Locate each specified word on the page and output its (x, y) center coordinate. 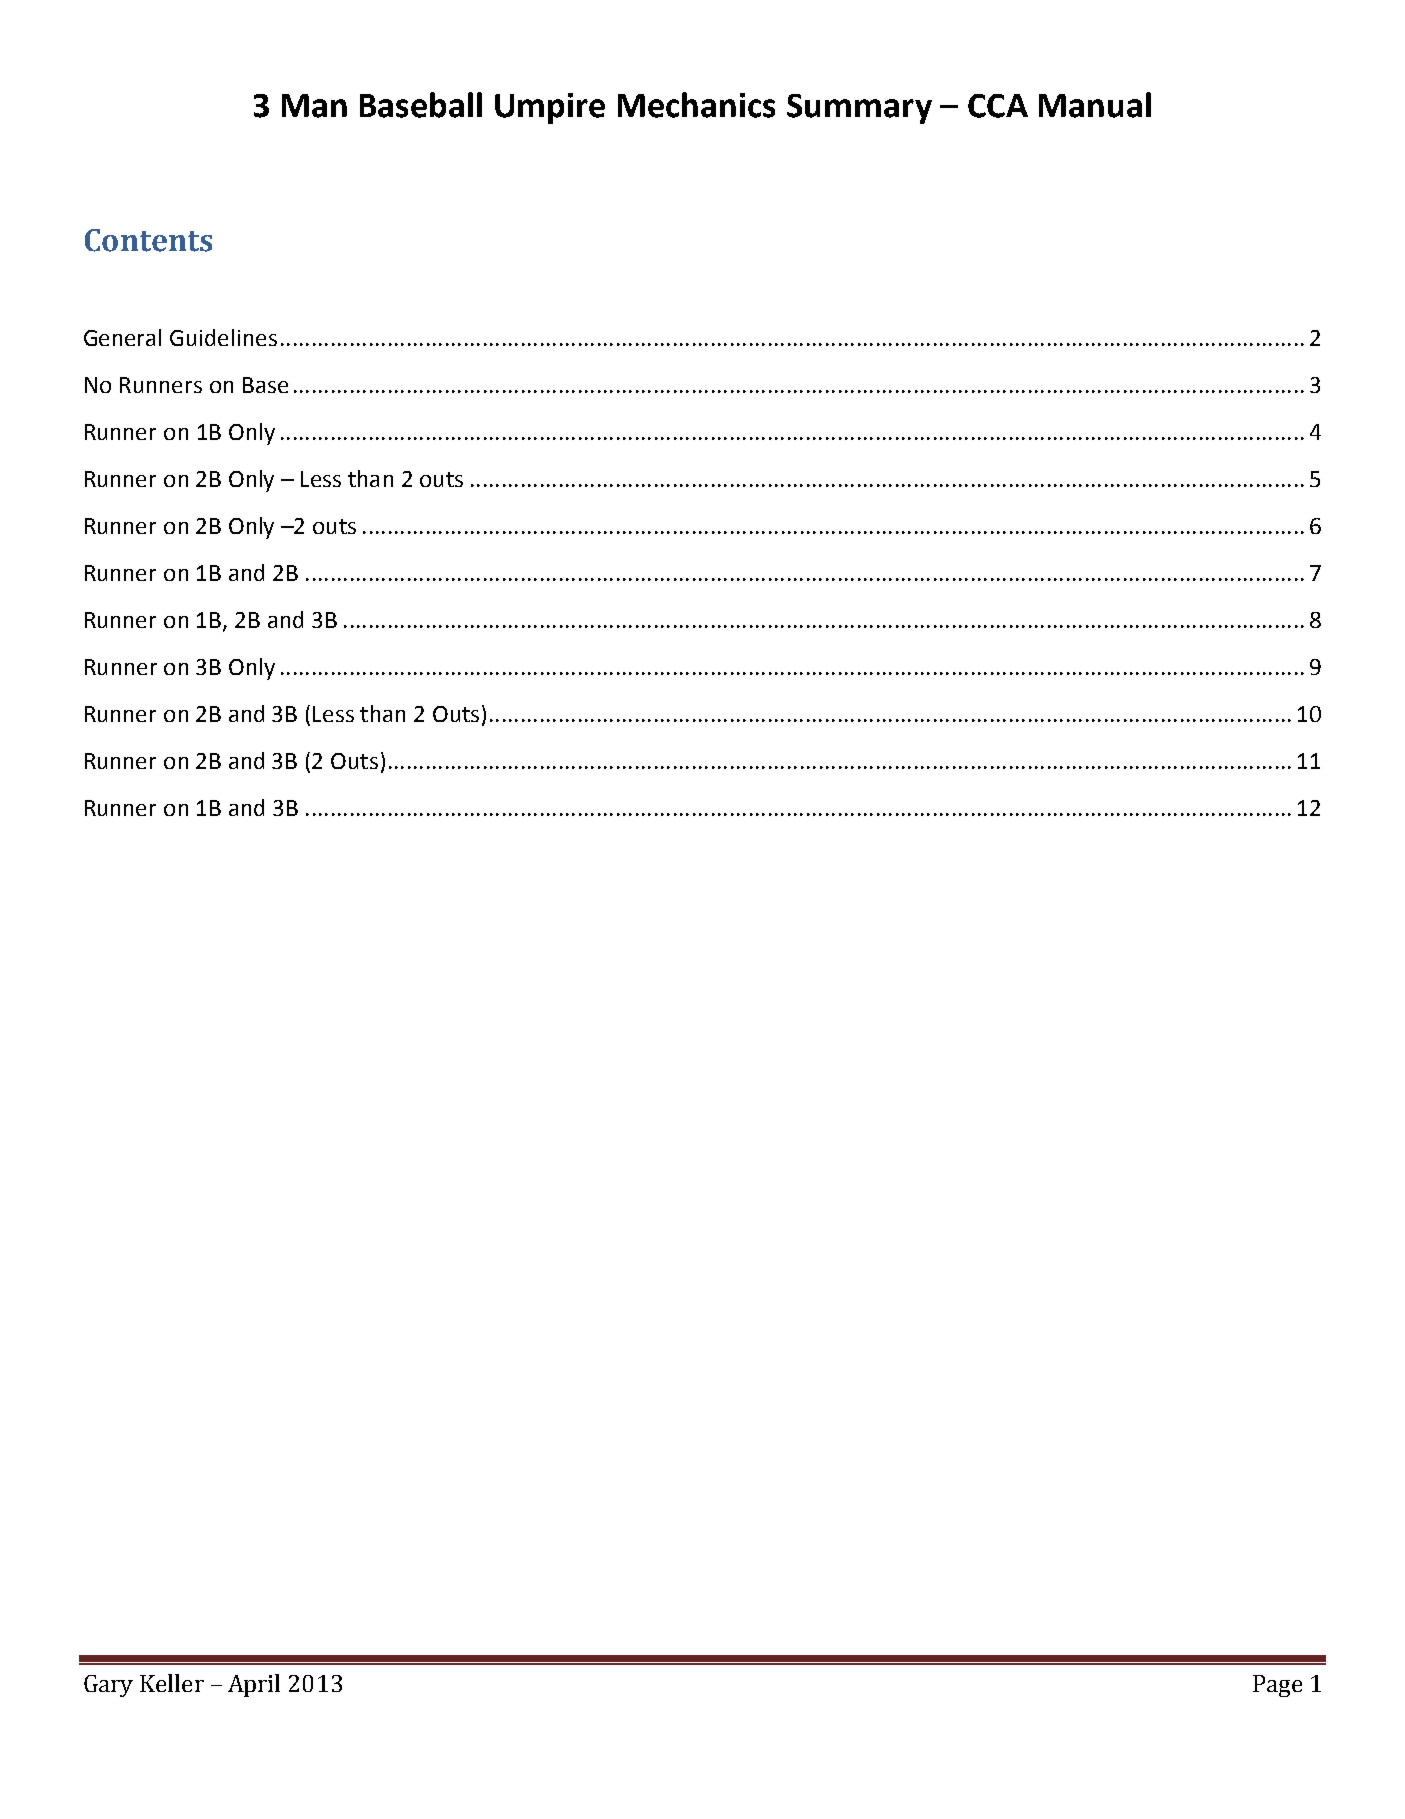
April (254, 1685)
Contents (148, 240)
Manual (1095, 105)
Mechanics (696, 105)
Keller (172, 1683)
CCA (998, 106)
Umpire (550, 108)
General (122, 337)
